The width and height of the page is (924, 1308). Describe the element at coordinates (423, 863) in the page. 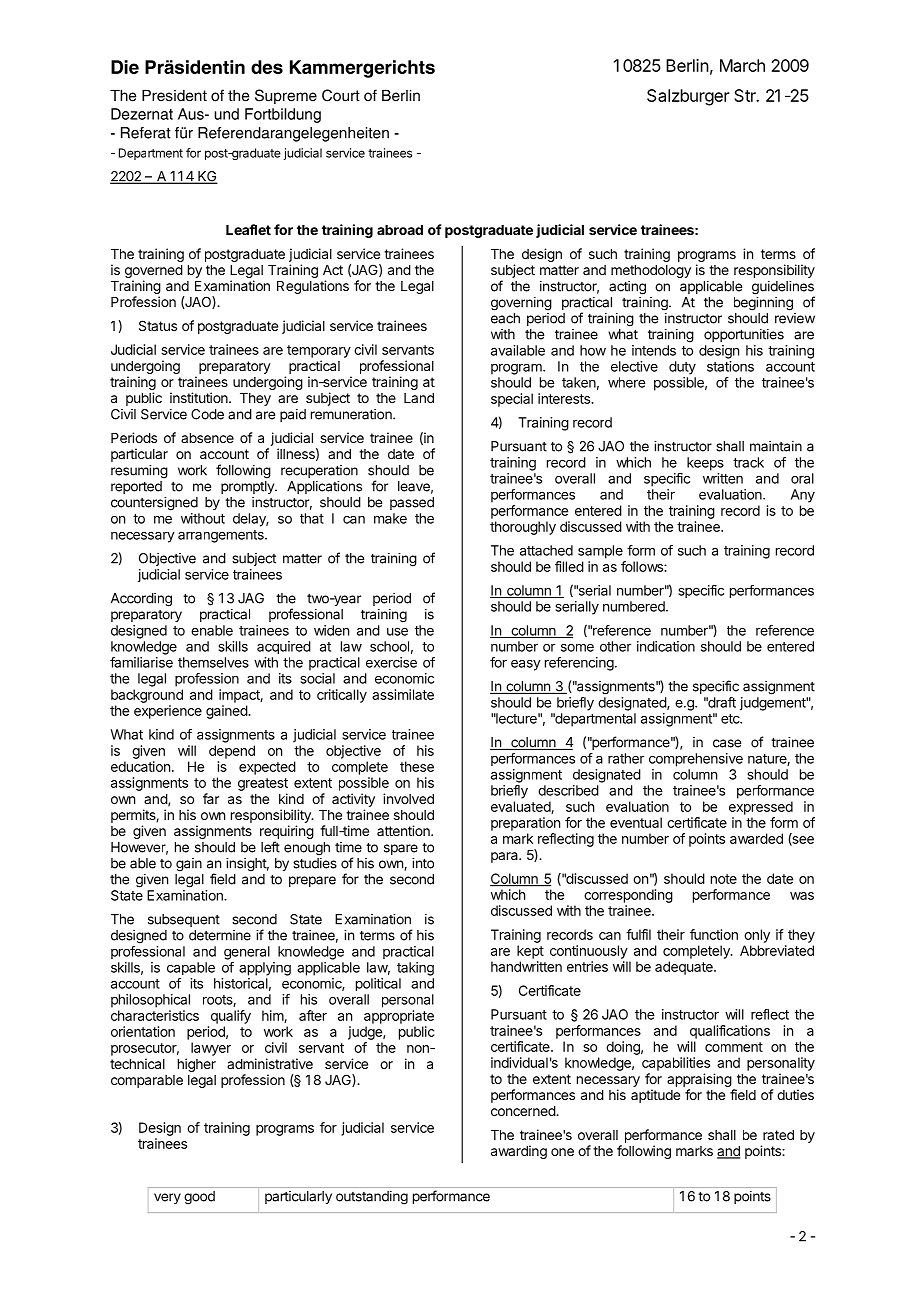

I see `into` at that location.
